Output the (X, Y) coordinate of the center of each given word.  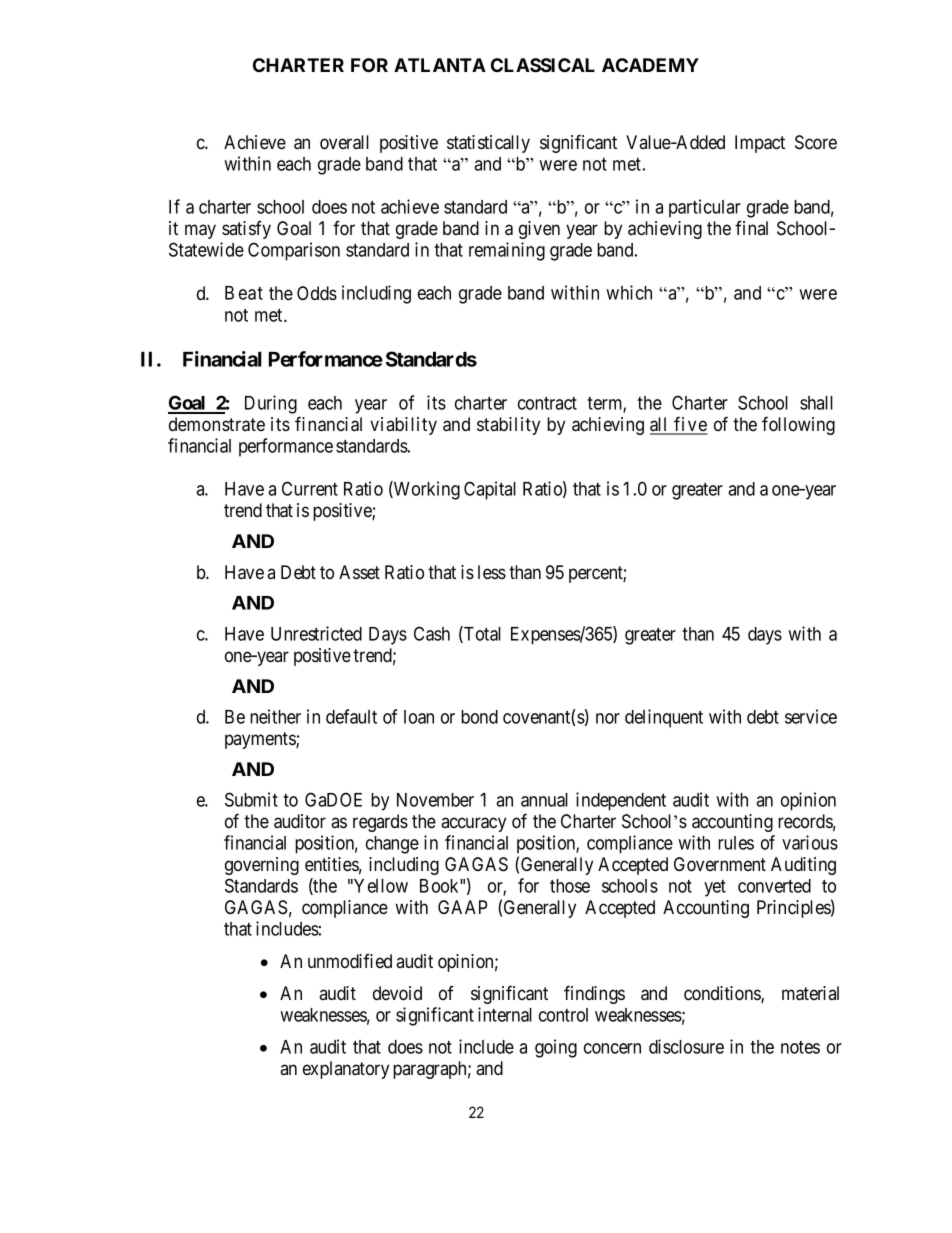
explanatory (346, 1070)
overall (344, 142)
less (492, 572)
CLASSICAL (543, 65)
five (690, 425)
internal (505, 1014)
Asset (359, 572)
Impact (760, 144)
